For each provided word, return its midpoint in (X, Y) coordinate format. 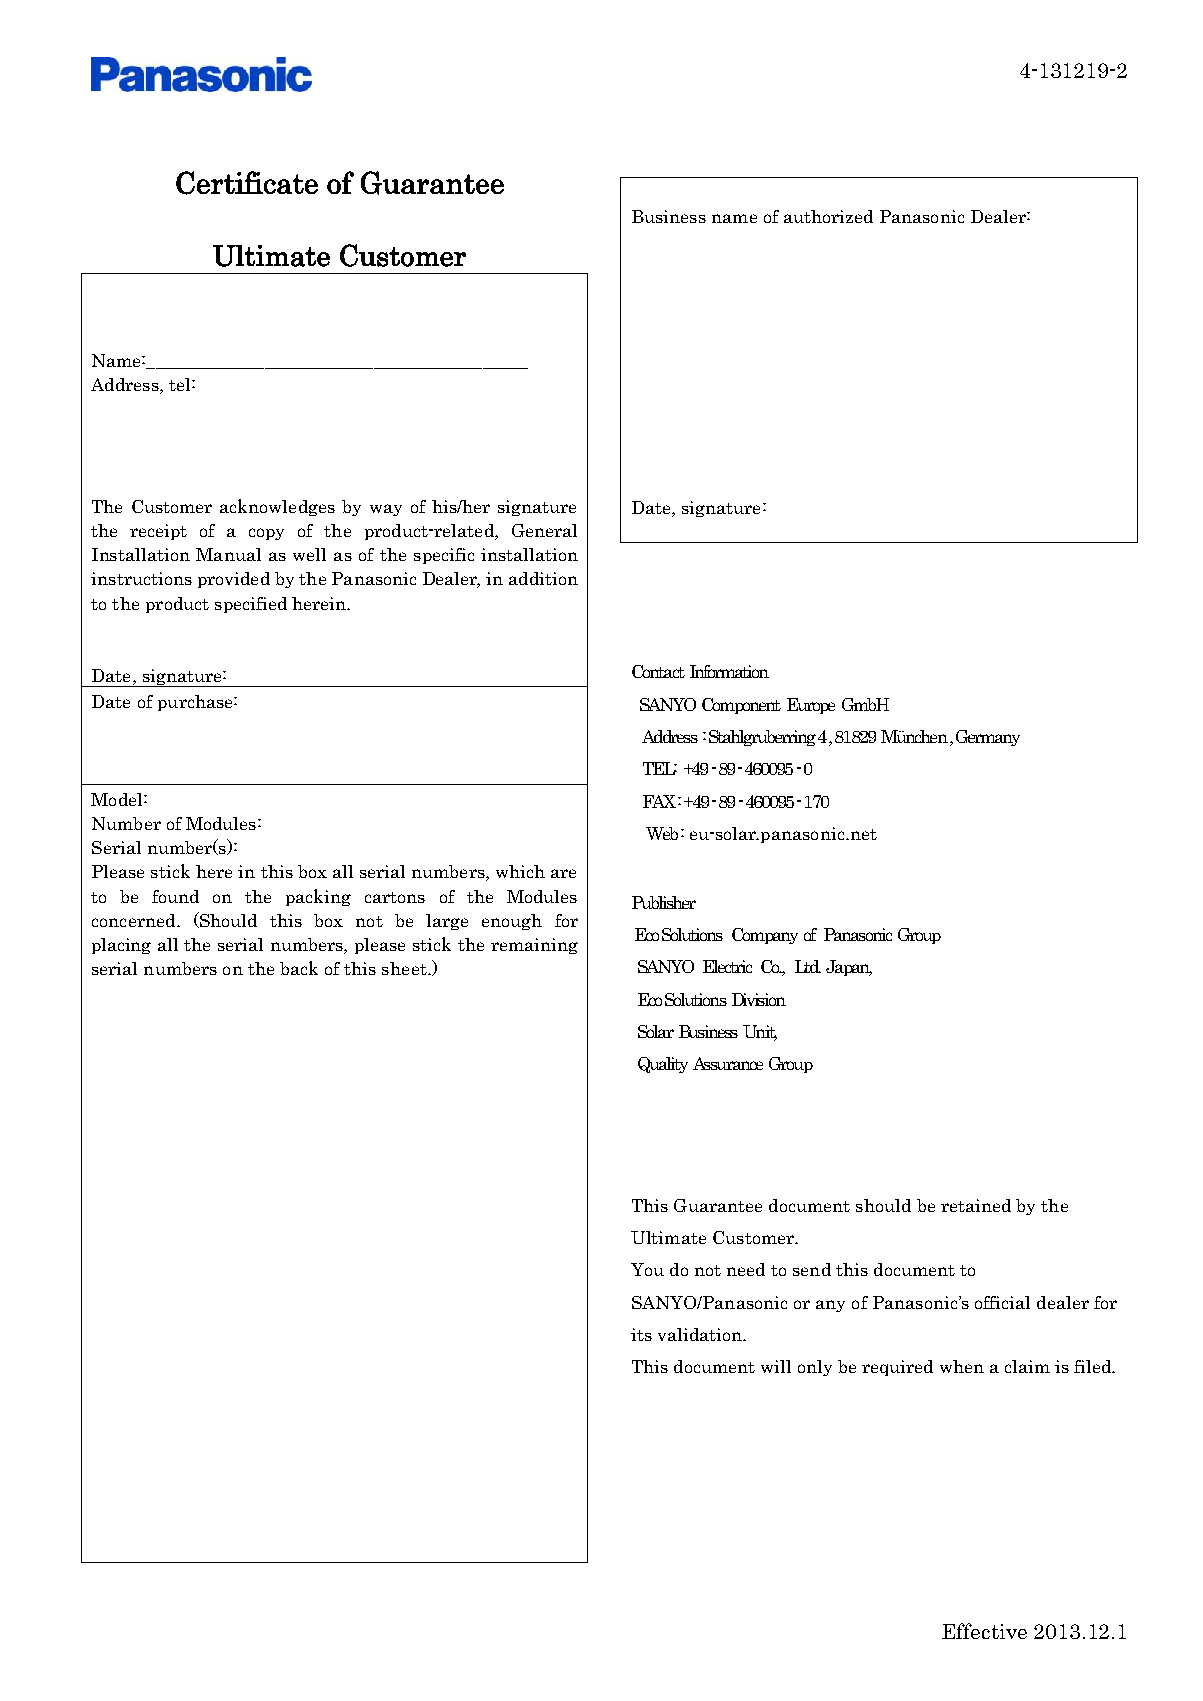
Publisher (664, 902)
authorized (828, 216)
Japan (849, 968)
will (776, 1366)
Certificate (247, 183)
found (175, 896)
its (641, 1334)
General (544, 530)
